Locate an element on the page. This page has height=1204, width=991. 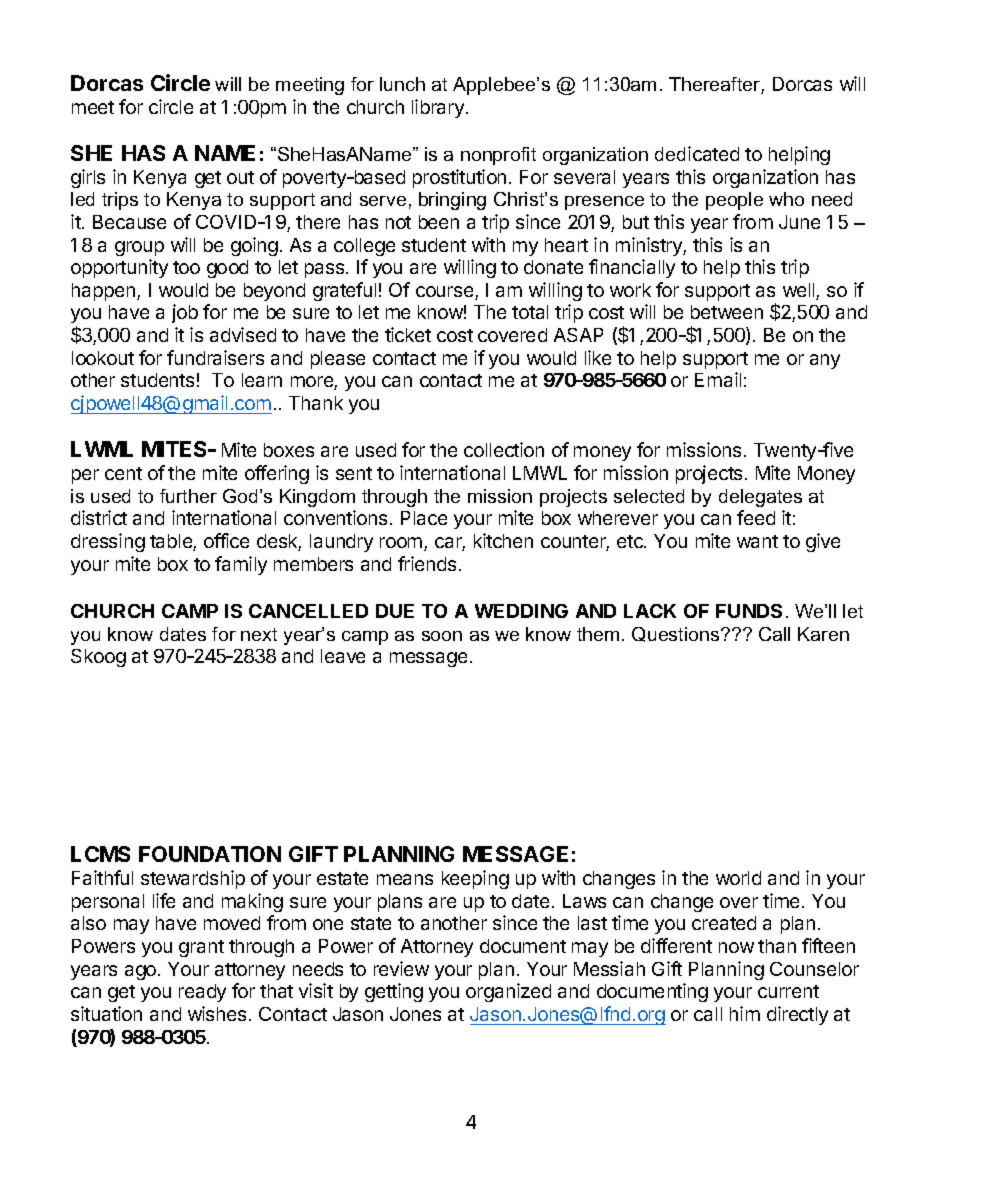
Questions is located at coordinates (677, 634).
